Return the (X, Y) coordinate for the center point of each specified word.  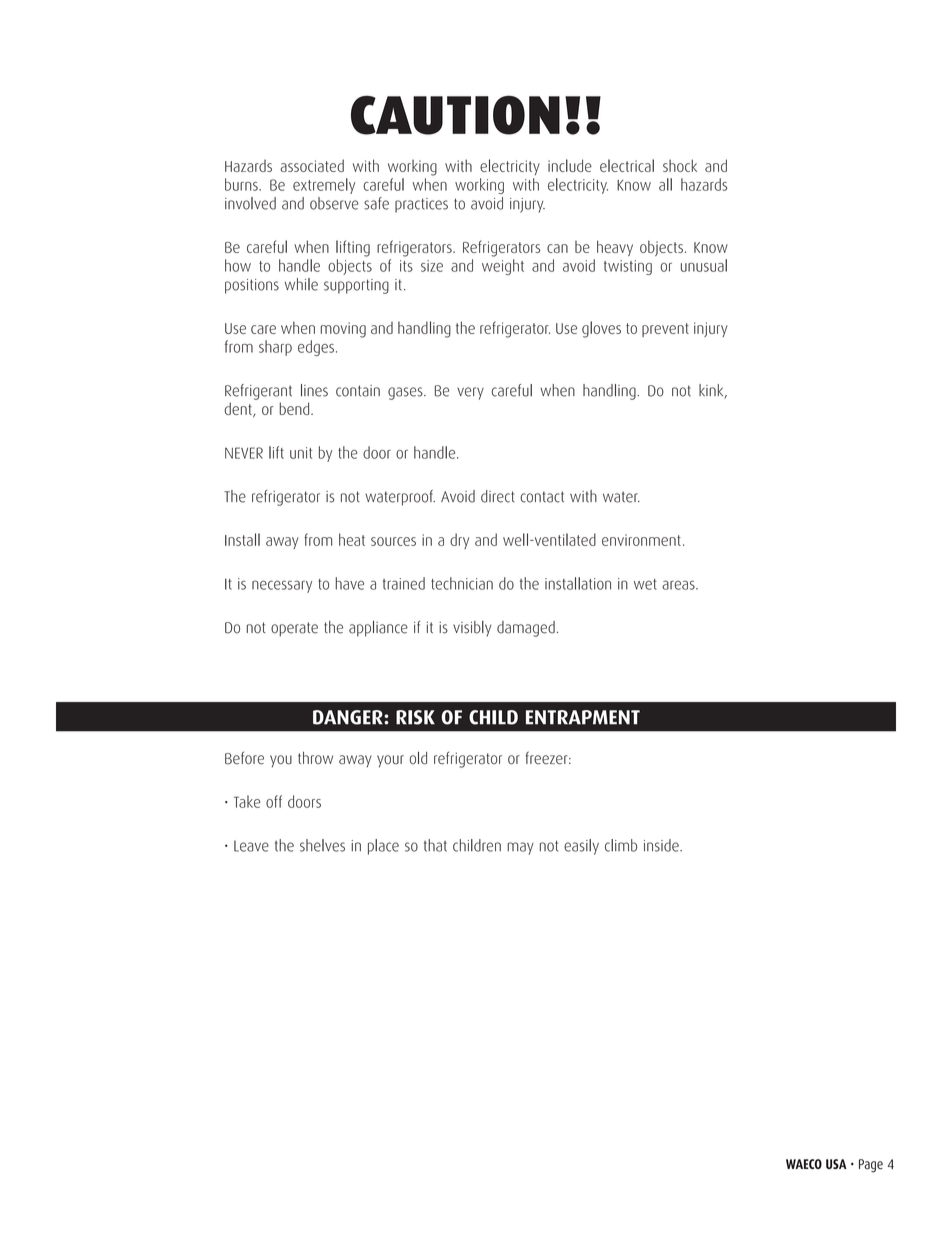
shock (680, 165)
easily (581, 847)
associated (312, 165)
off (274, 801)
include (570, 165)
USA (836, 1164)
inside (662, 845)
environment (641, 540)
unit (301, 453)
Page (871, 1166)
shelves (322, 845)
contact (542, 497)
